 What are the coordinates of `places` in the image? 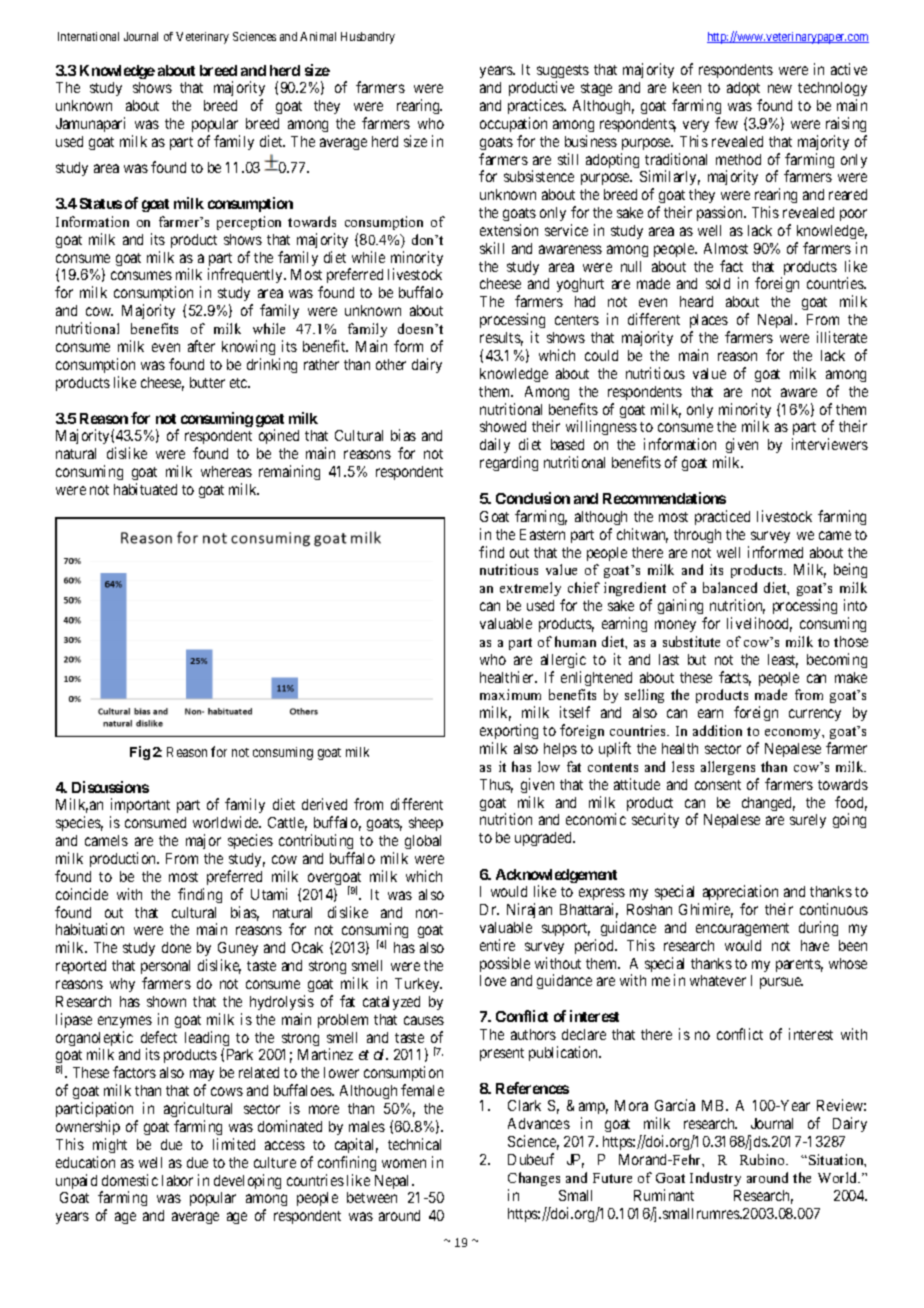 It's located at (710, 323).
